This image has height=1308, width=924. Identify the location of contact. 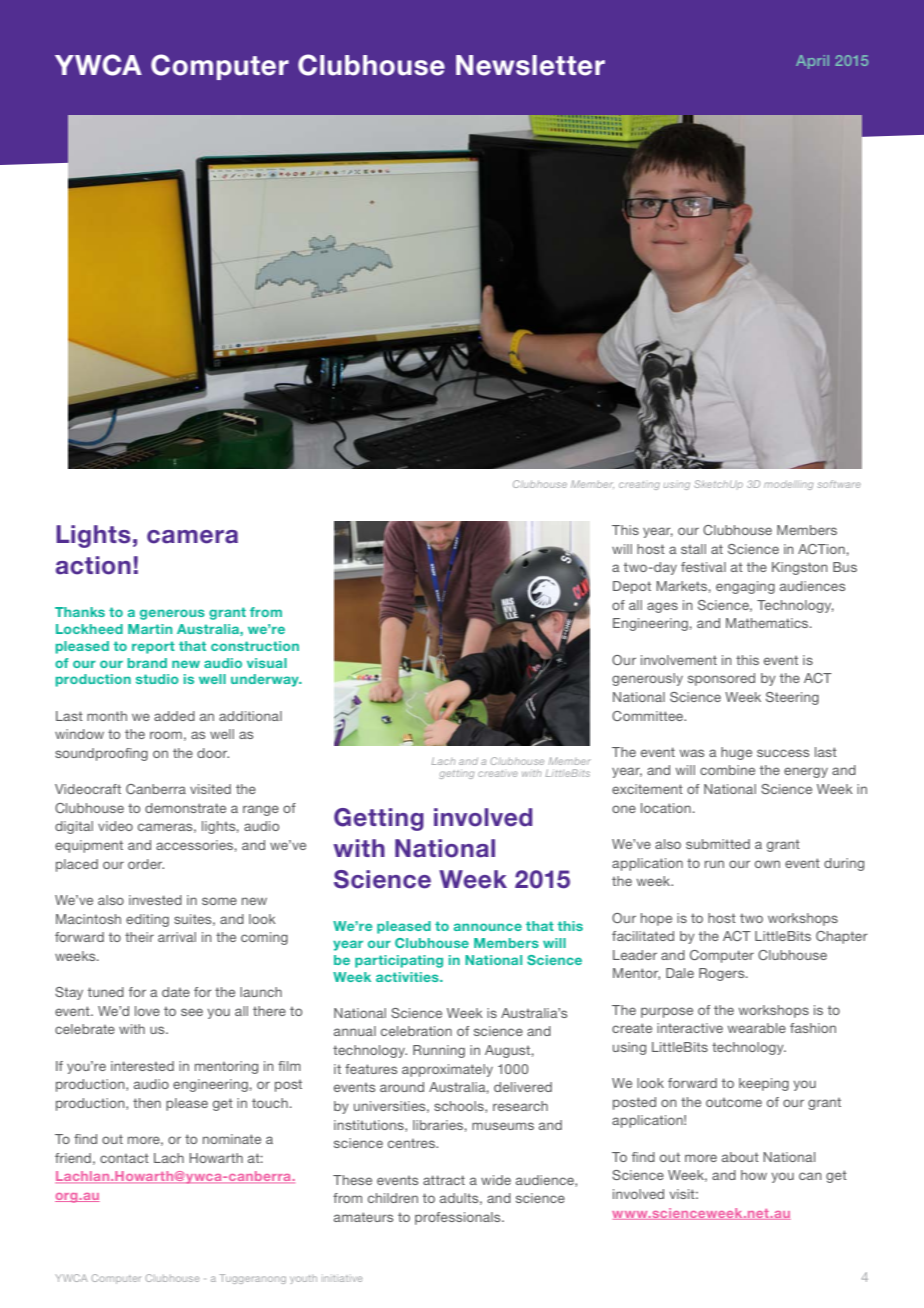
(124, 1158).
